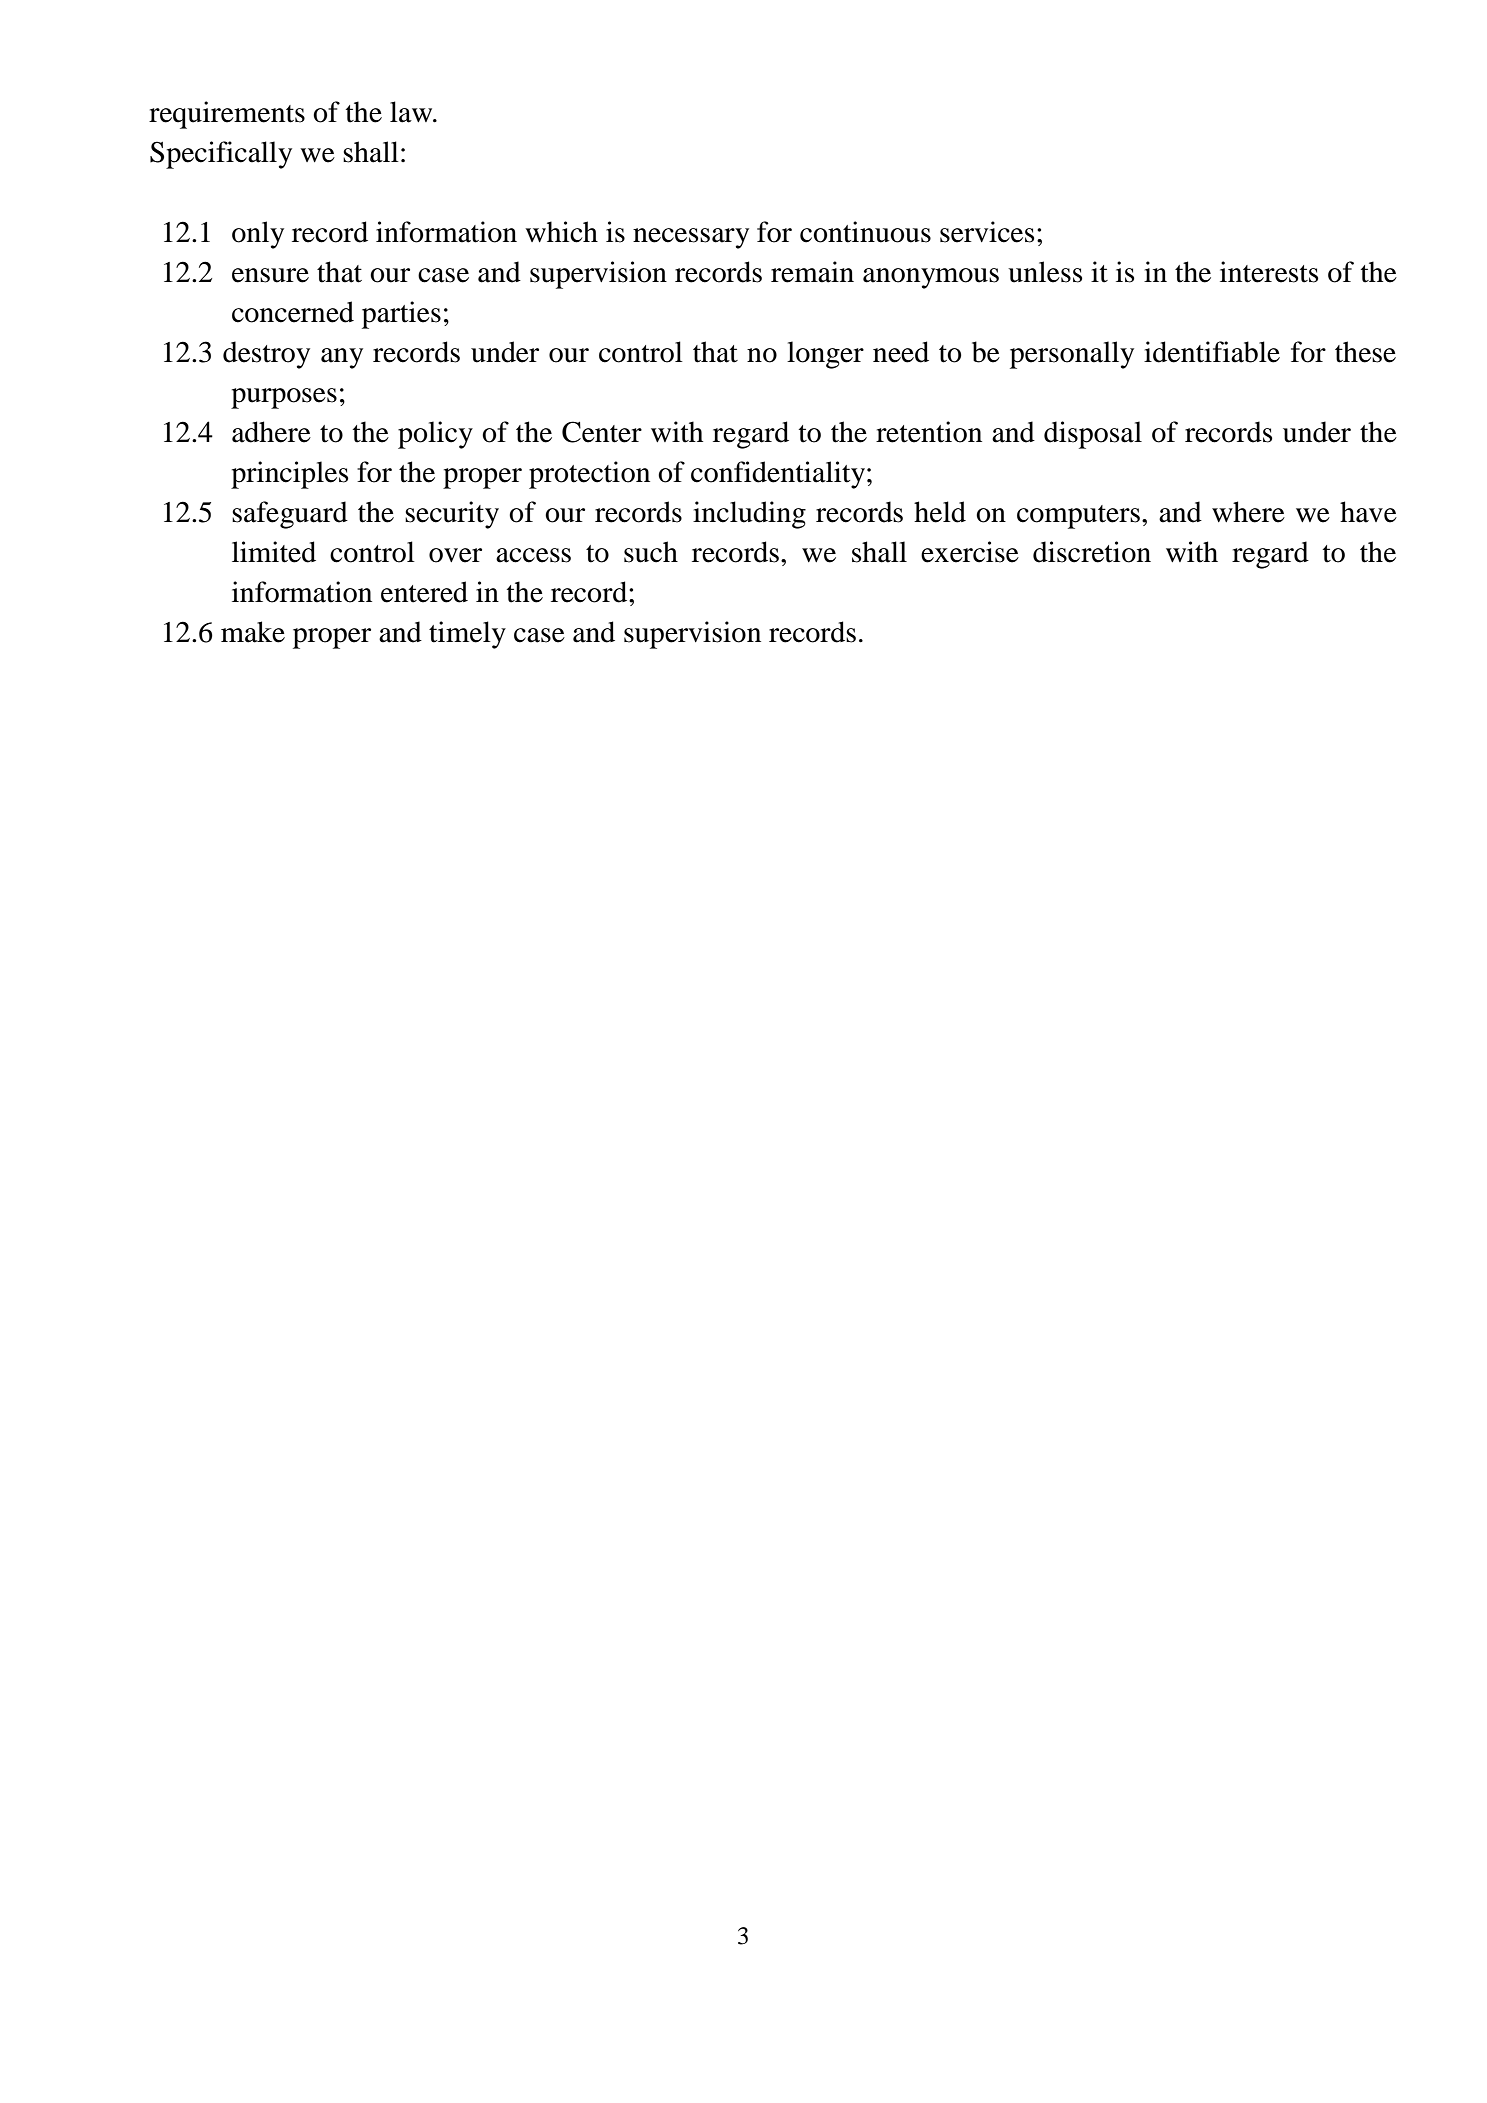  I want to click on retention, so click(929, 432).
